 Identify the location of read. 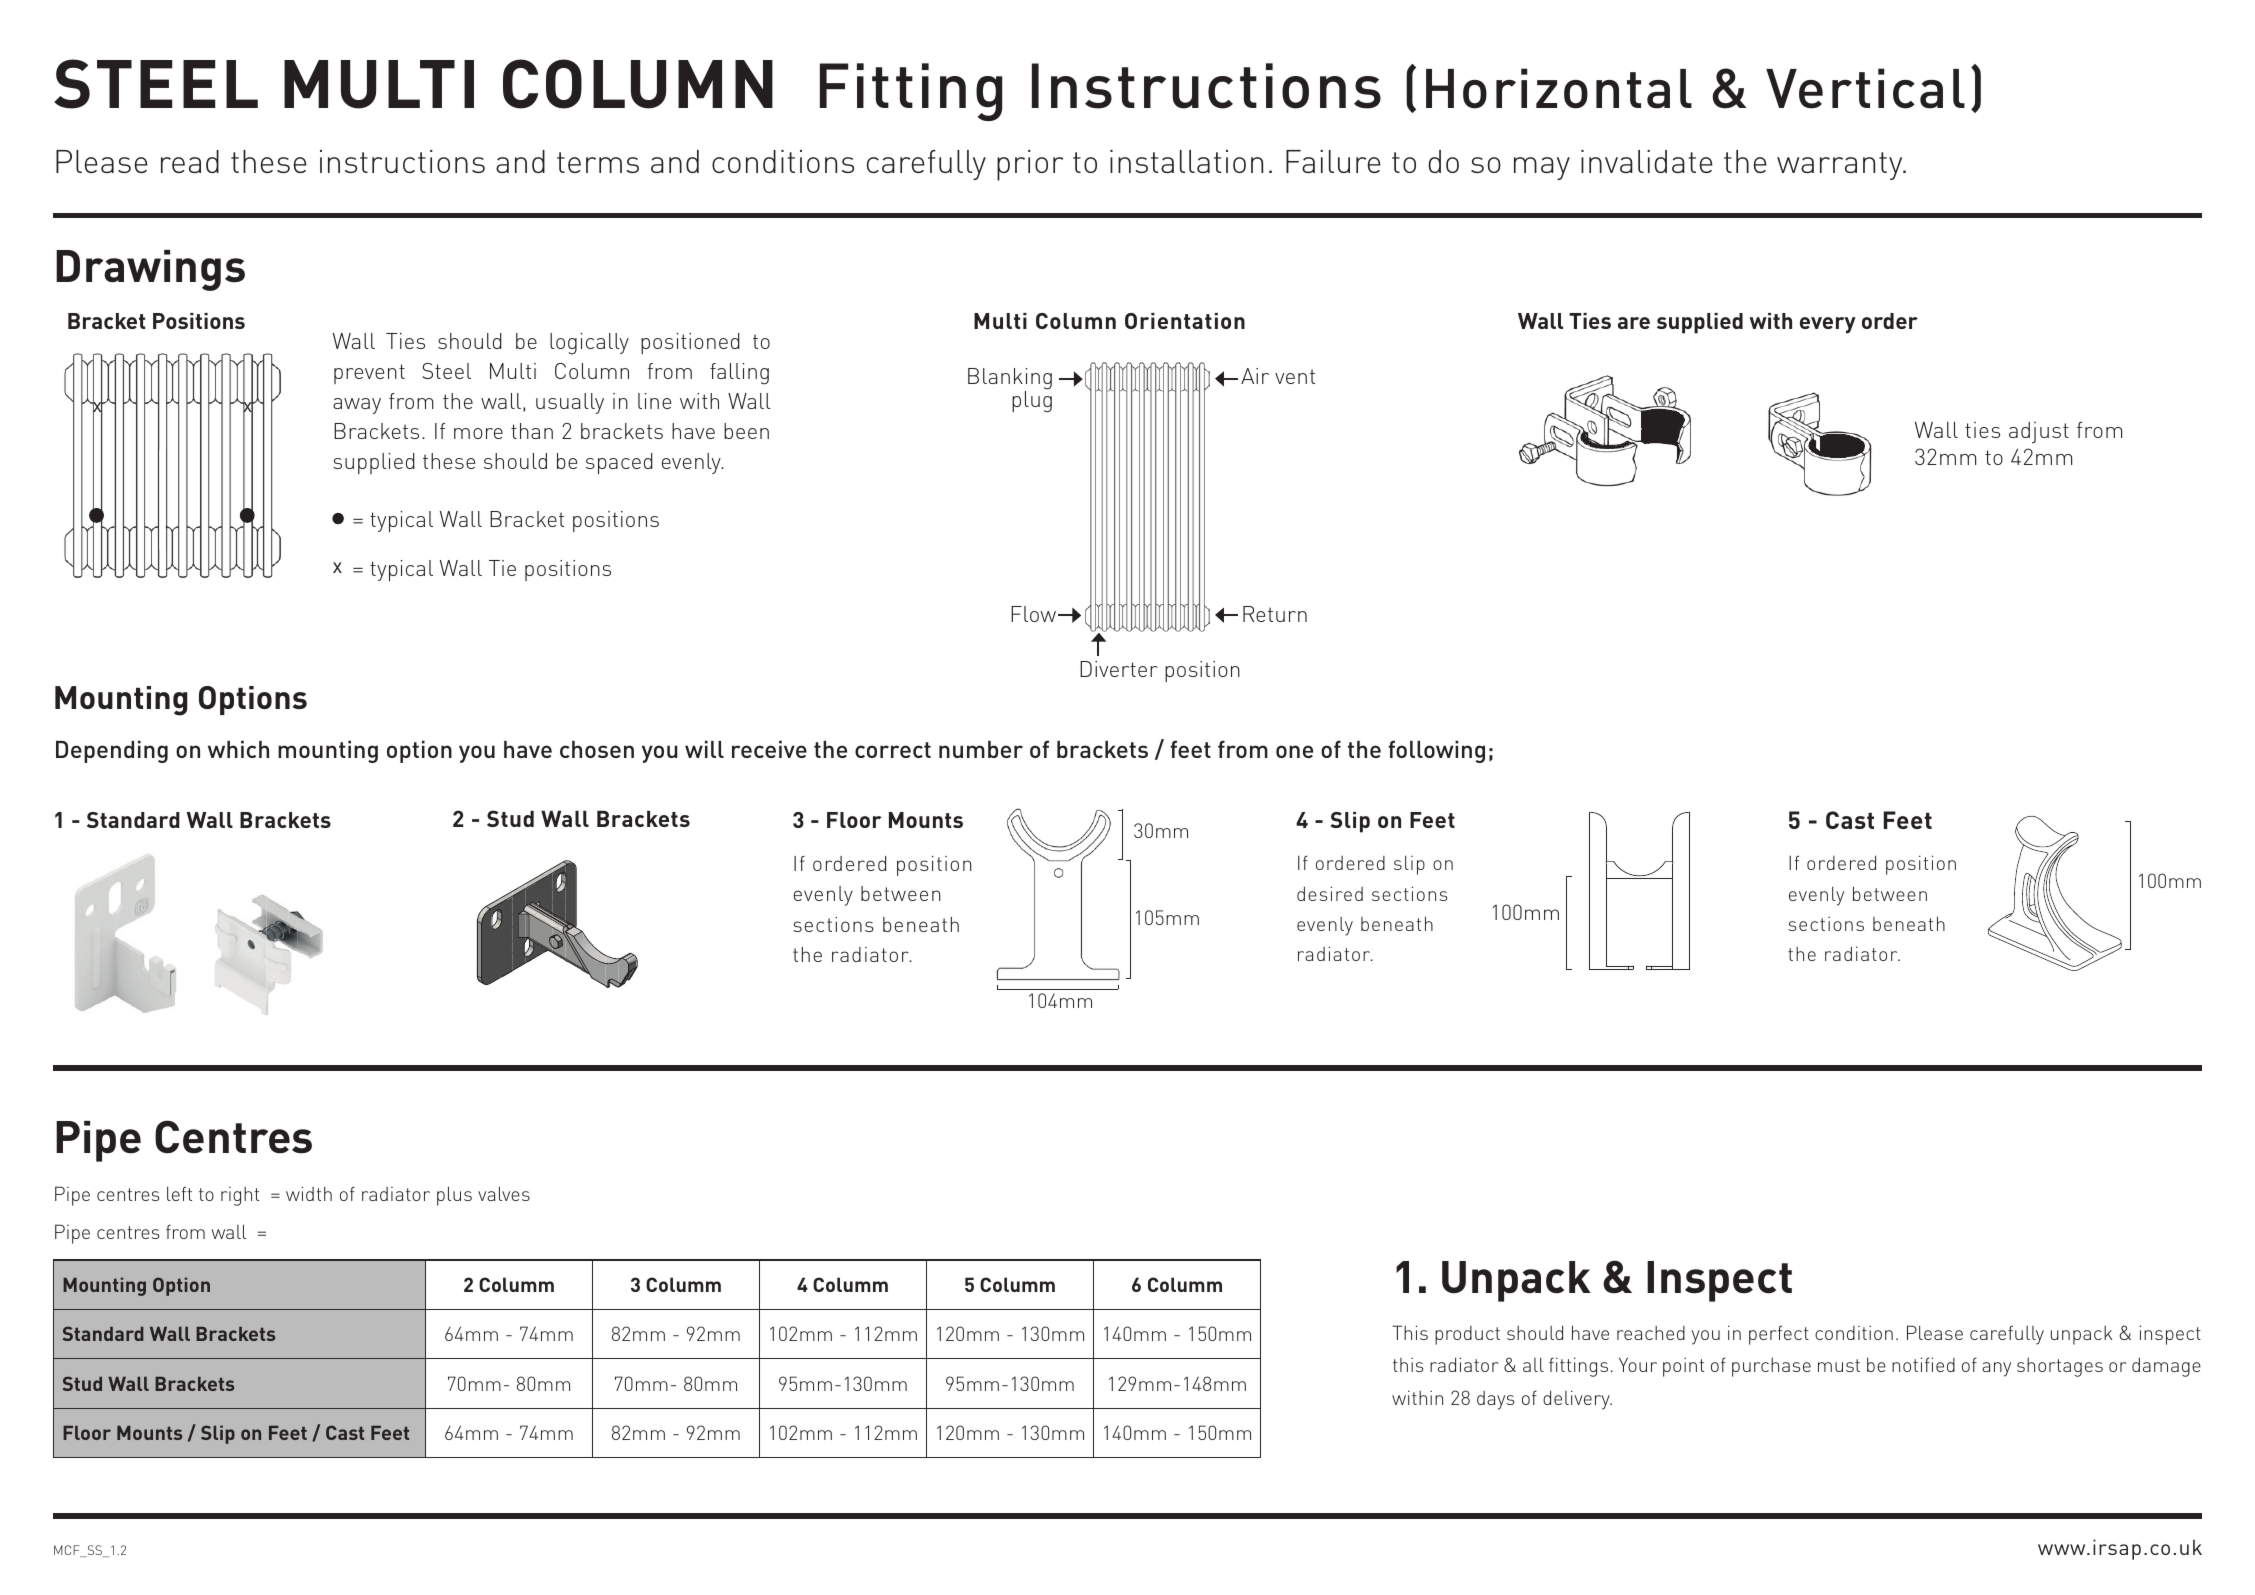
(190, 161).
